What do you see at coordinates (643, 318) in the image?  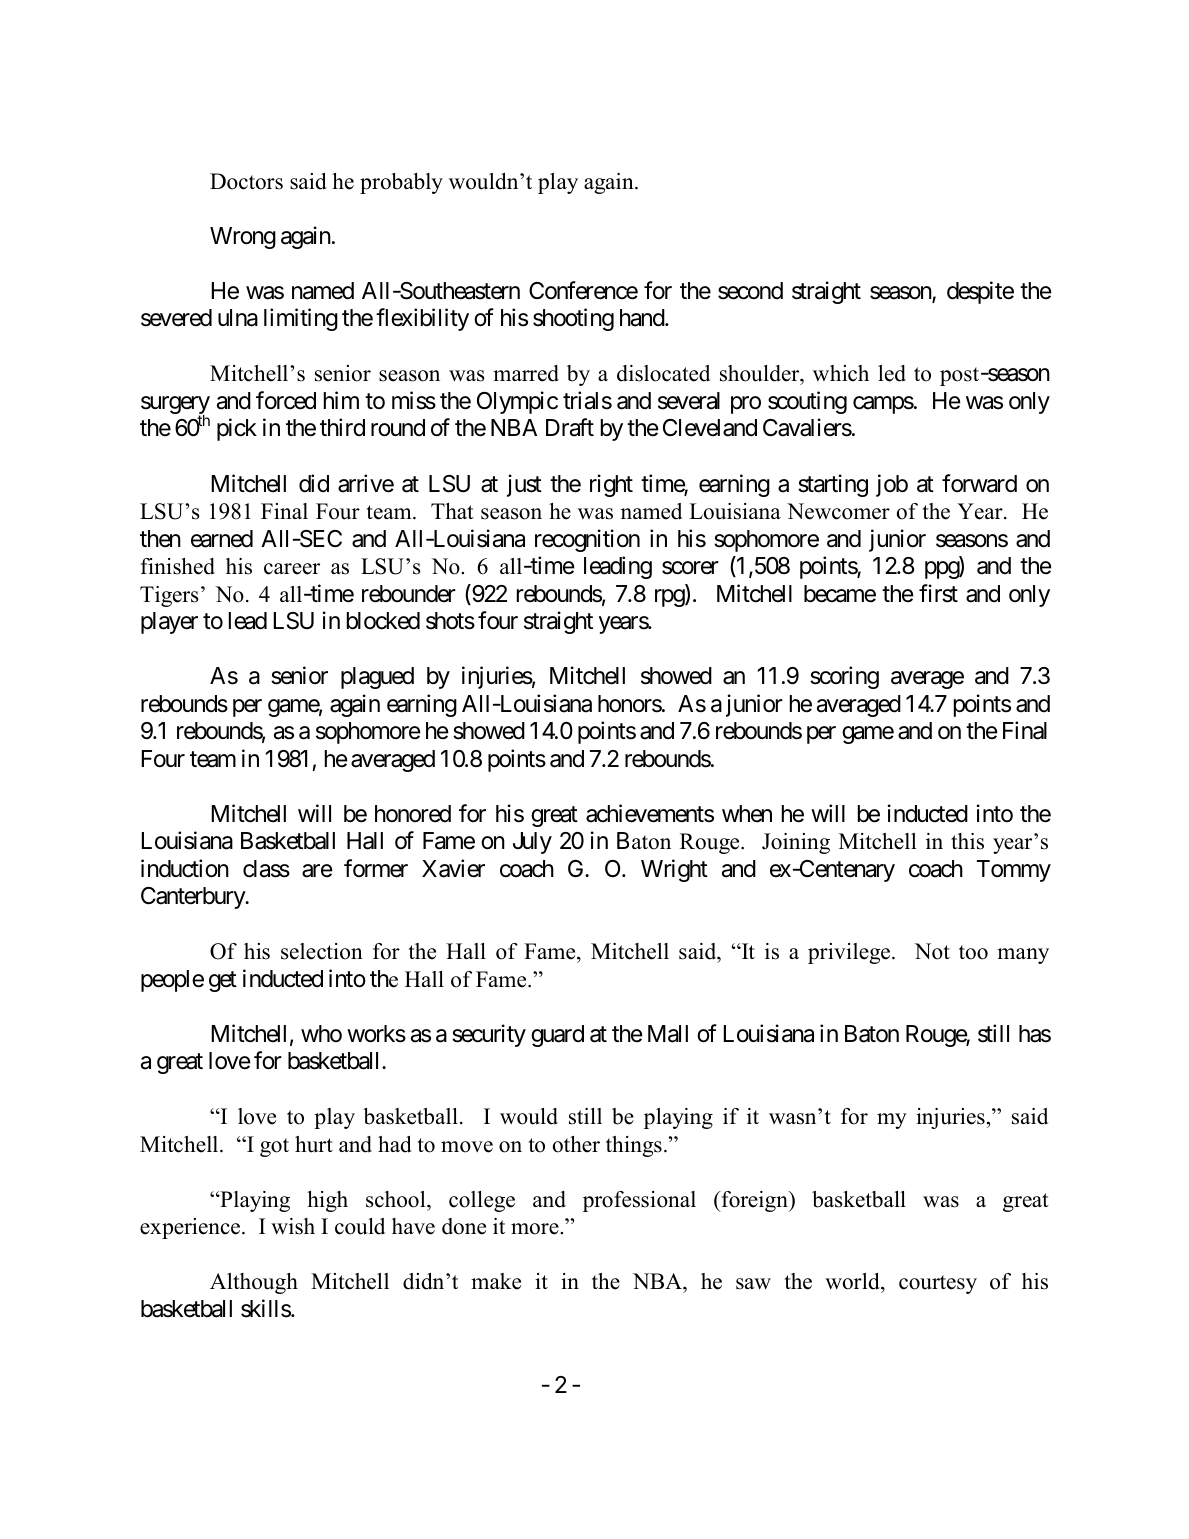 I see `hand` at bounding box center [643, 318].
